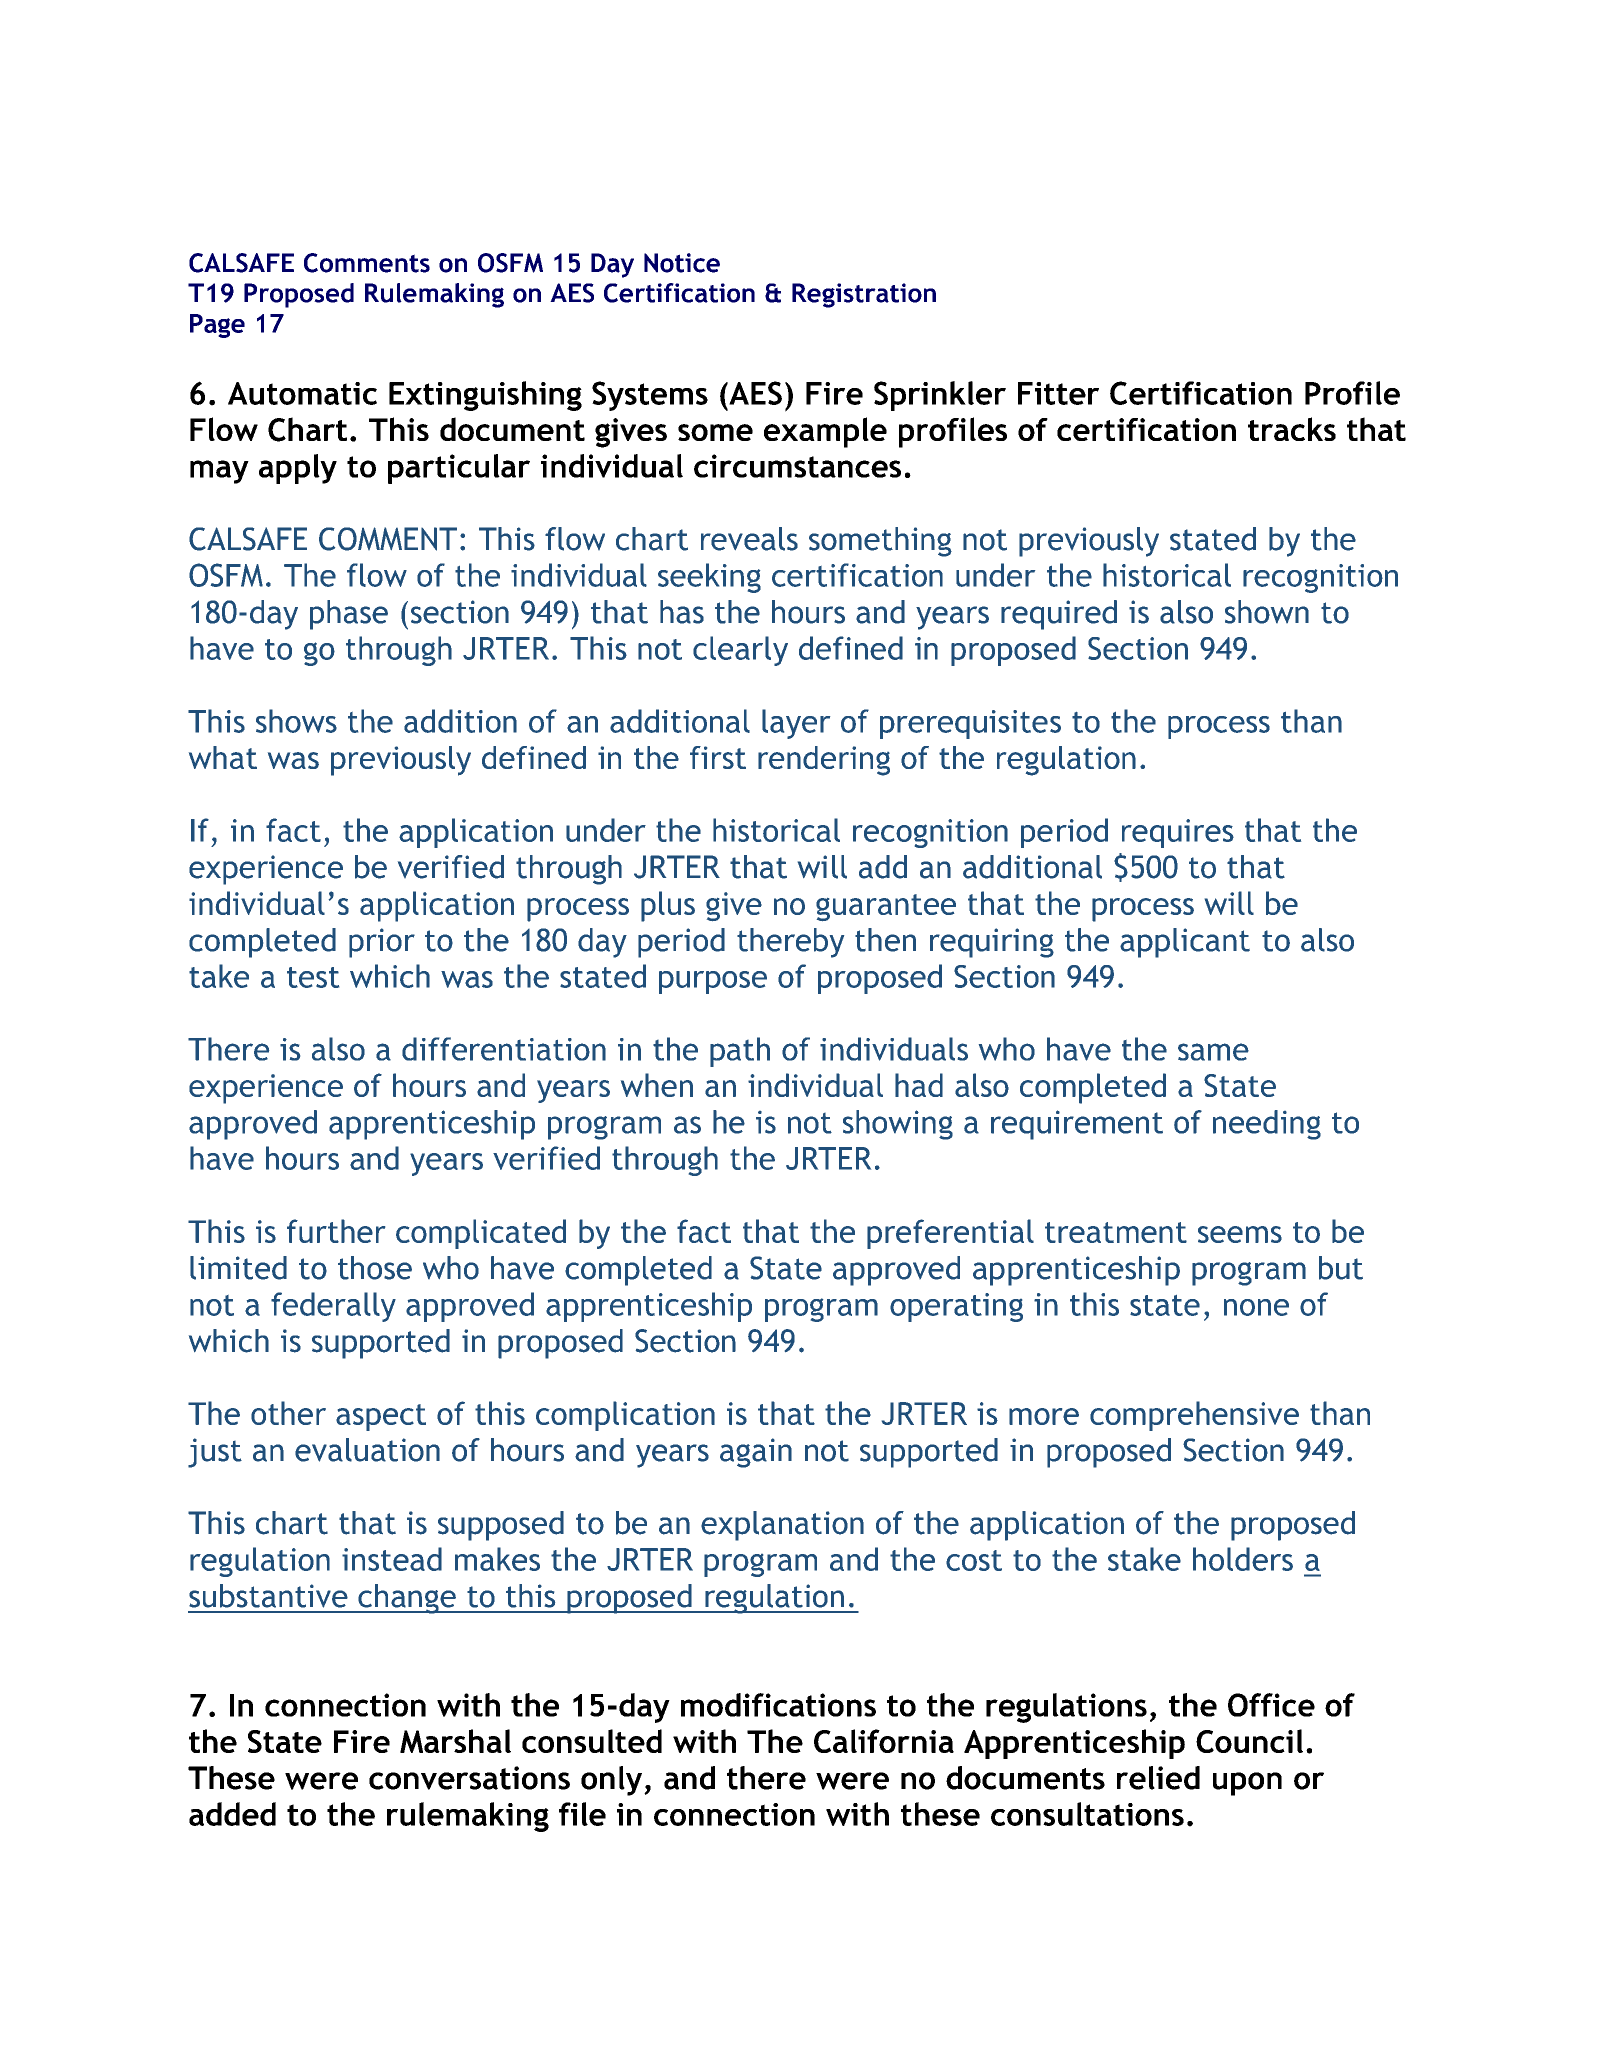 The width and height of the screenshot is (1600, 2071). What do you see at coordinates (455, 1741) in the screenshot?
I see `Marshal` at bounding box center [455, 1741].
